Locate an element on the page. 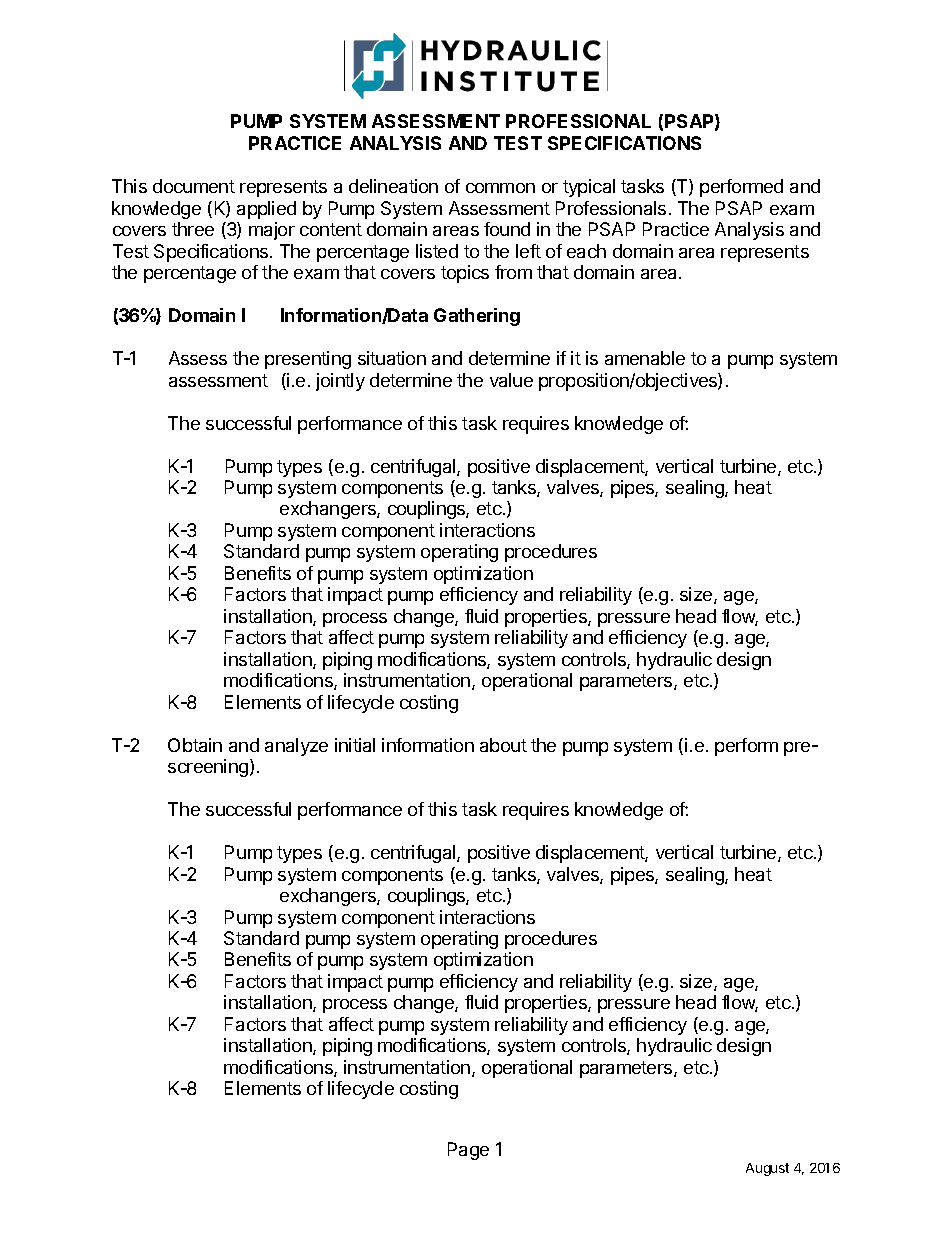 The width and height of the page is (952, 1233). typical is located at coordinates (589, 188).
